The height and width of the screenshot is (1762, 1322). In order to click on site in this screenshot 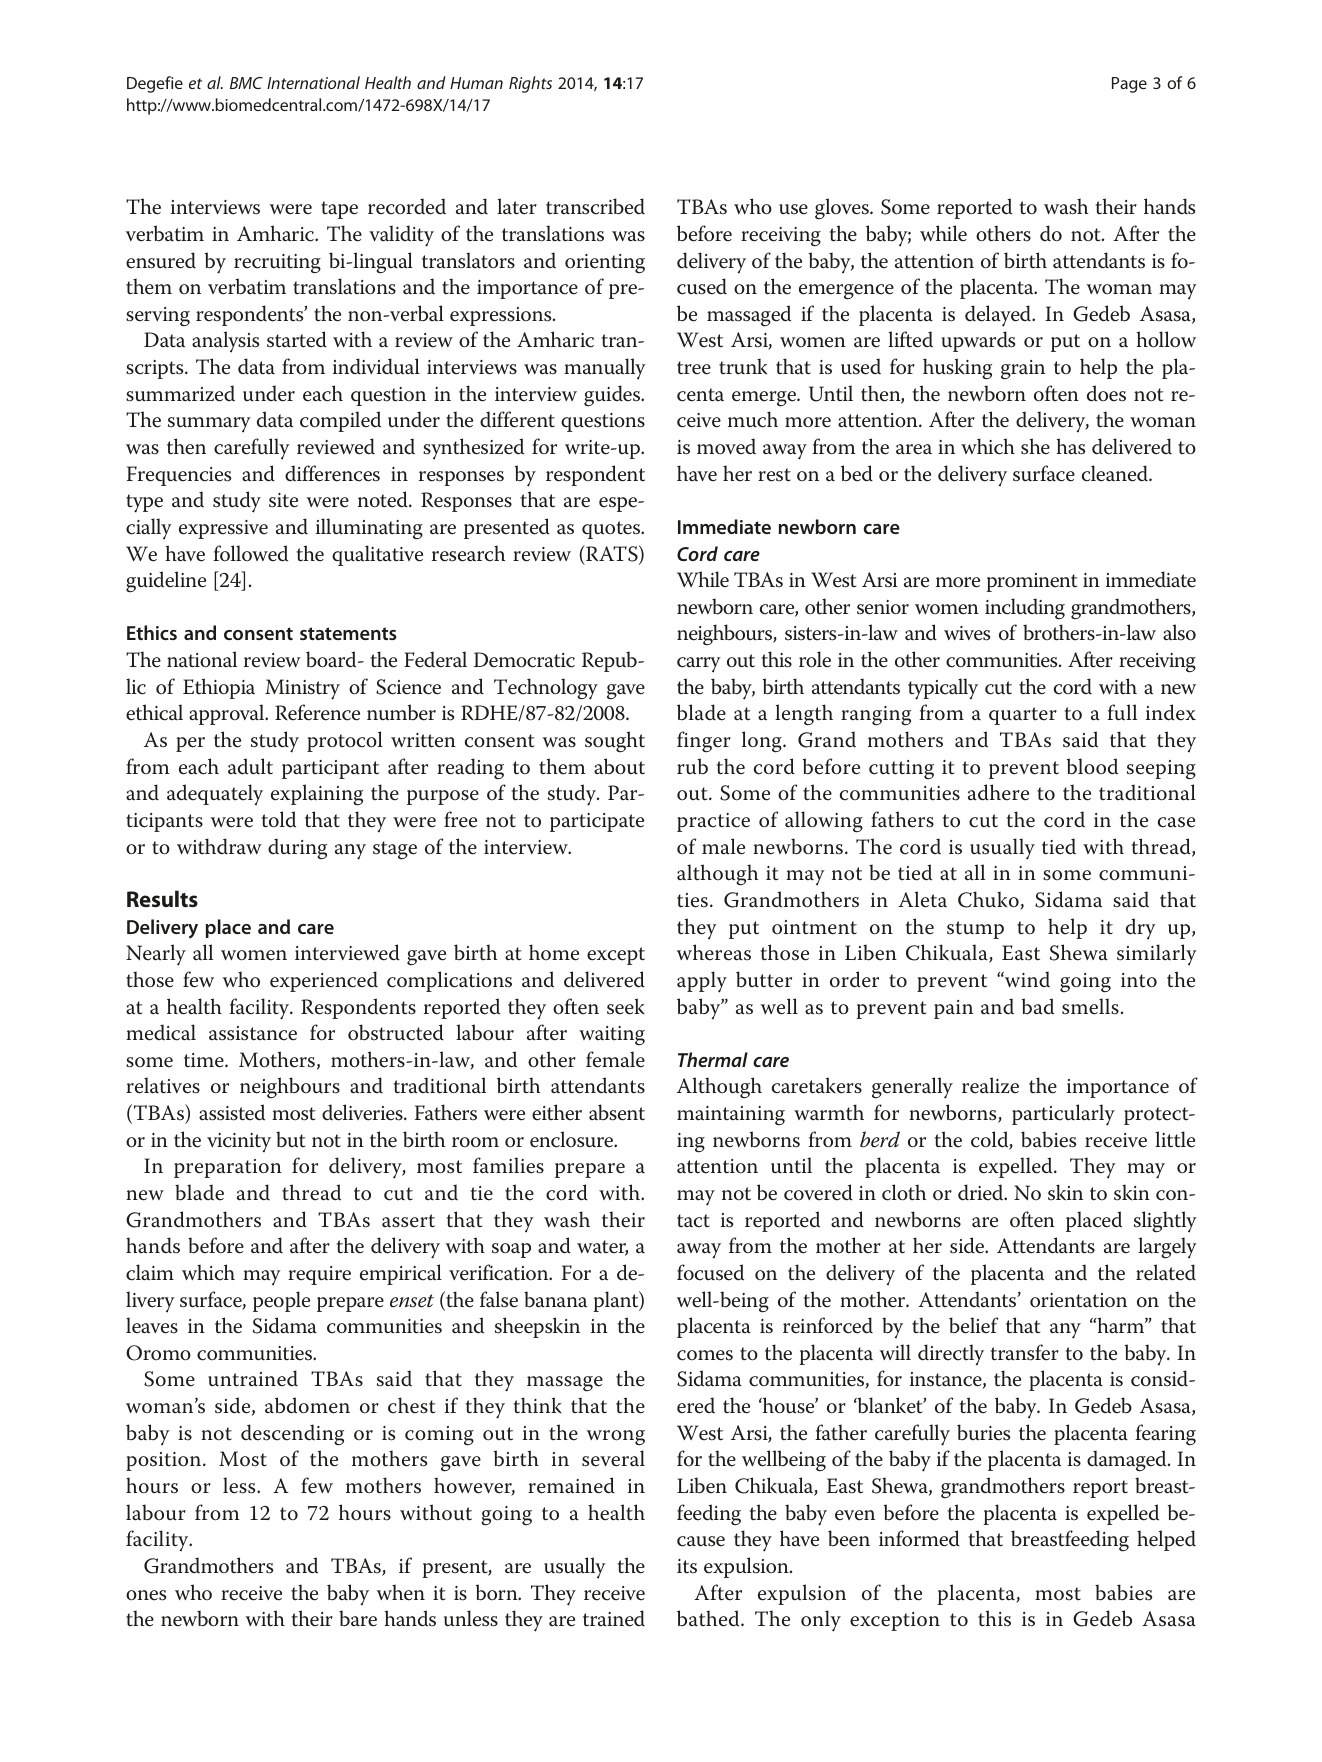, I will do `click(283, 500)`.
